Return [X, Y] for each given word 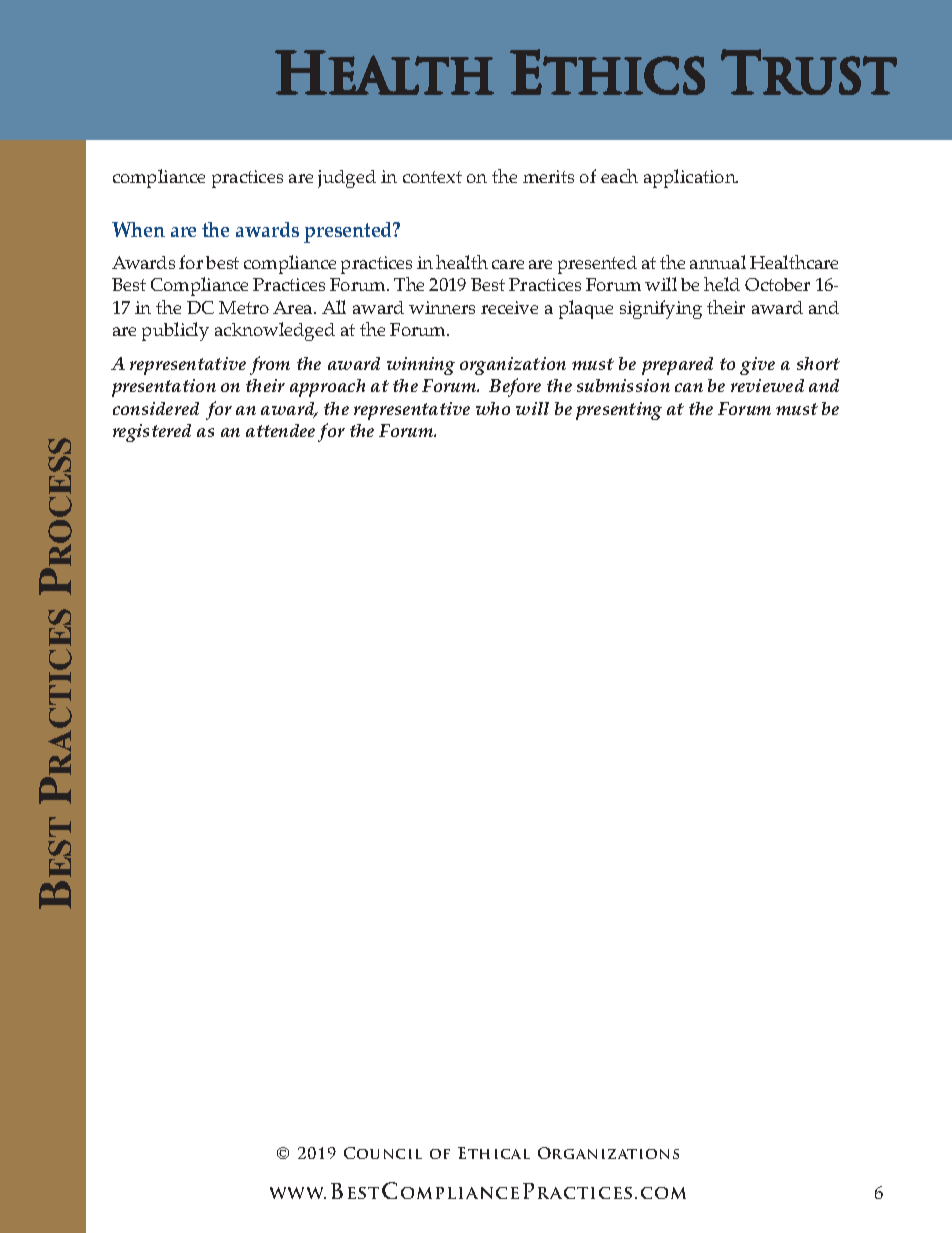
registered [152, 433]
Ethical [494, 1153]
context [432, 177]
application [691, 178]
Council [383, 1153]
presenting [619, 411]
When [138, 229]
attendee [280, 430]
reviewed [767, 385]
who [493, 408]
